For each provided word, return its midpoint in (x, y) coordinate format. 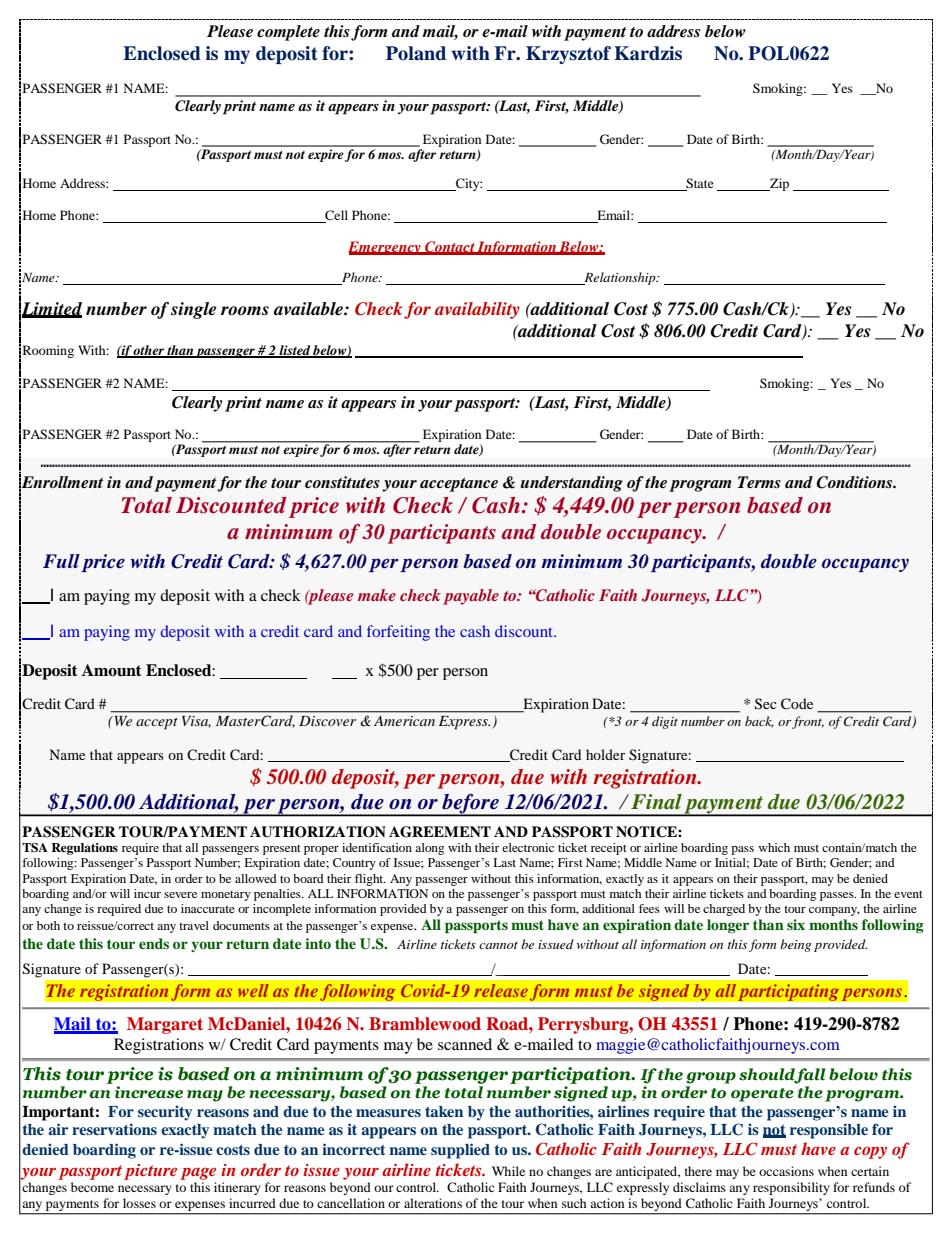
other (149, 351)
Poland (416, 53)
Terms (759, 482)
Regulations (84, 849)
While (508, 1171)
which (774, 847)
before (470, 805)
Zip (778, 184)
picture (150, 1172)
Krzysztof (568, 55)
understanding (572, 484)
